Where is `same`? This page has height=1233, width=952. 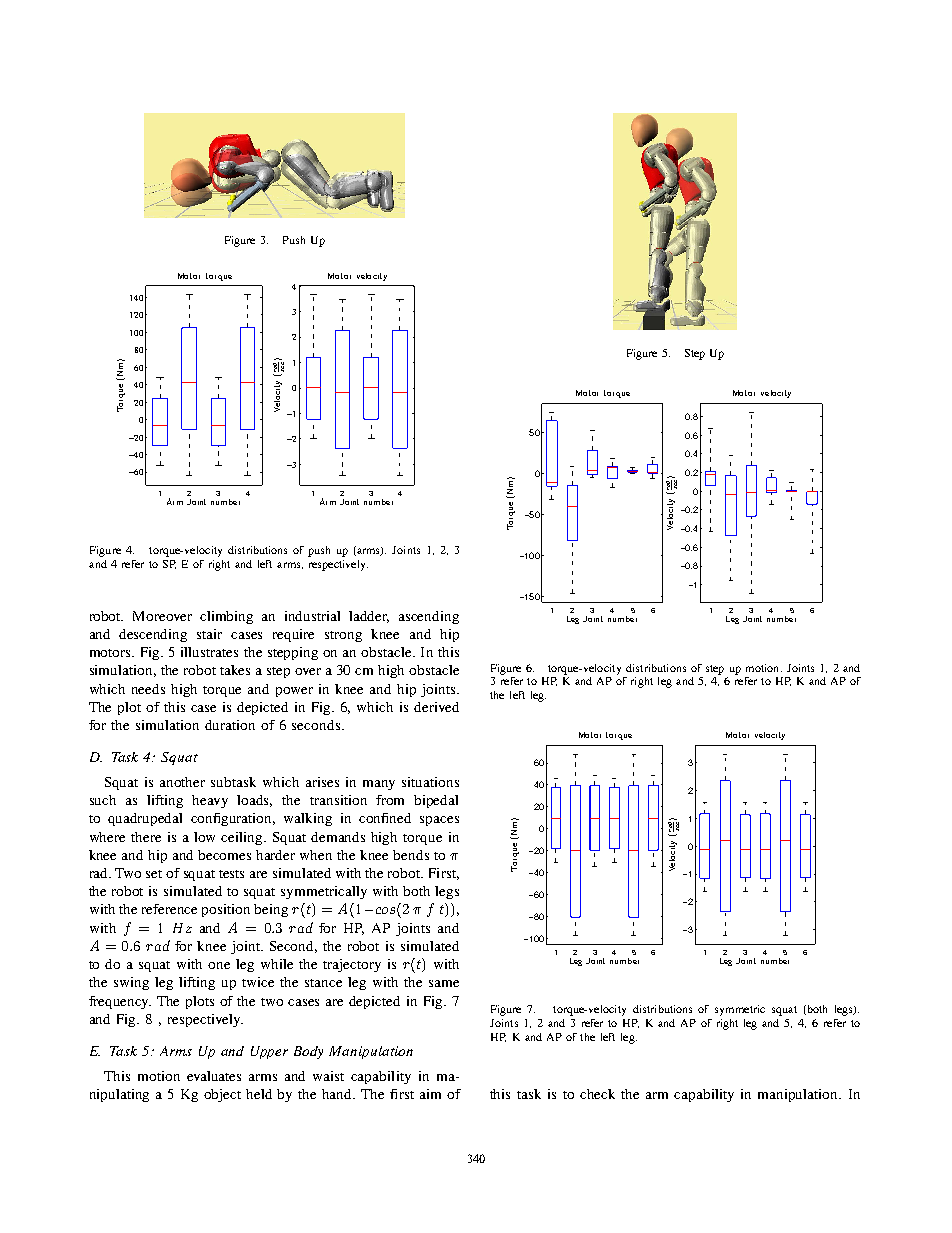 same is located at coordinates (444, 983).
